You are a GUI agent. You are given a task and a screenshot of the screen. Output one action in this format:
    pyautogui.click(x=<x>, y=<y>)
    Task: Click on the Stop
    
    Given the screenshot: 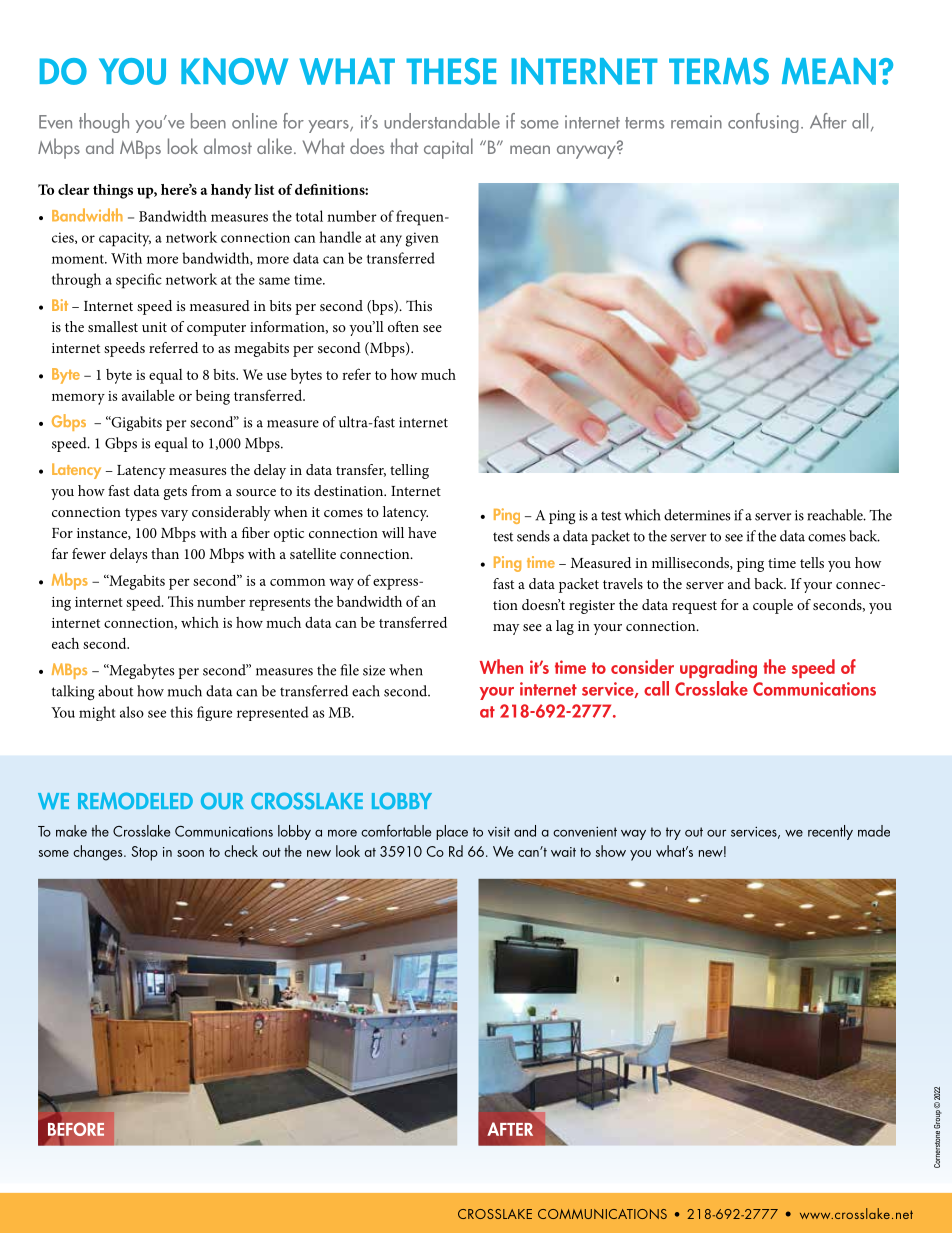 What is the action you would take?
    pyautogui.click(x=144, y=853)
